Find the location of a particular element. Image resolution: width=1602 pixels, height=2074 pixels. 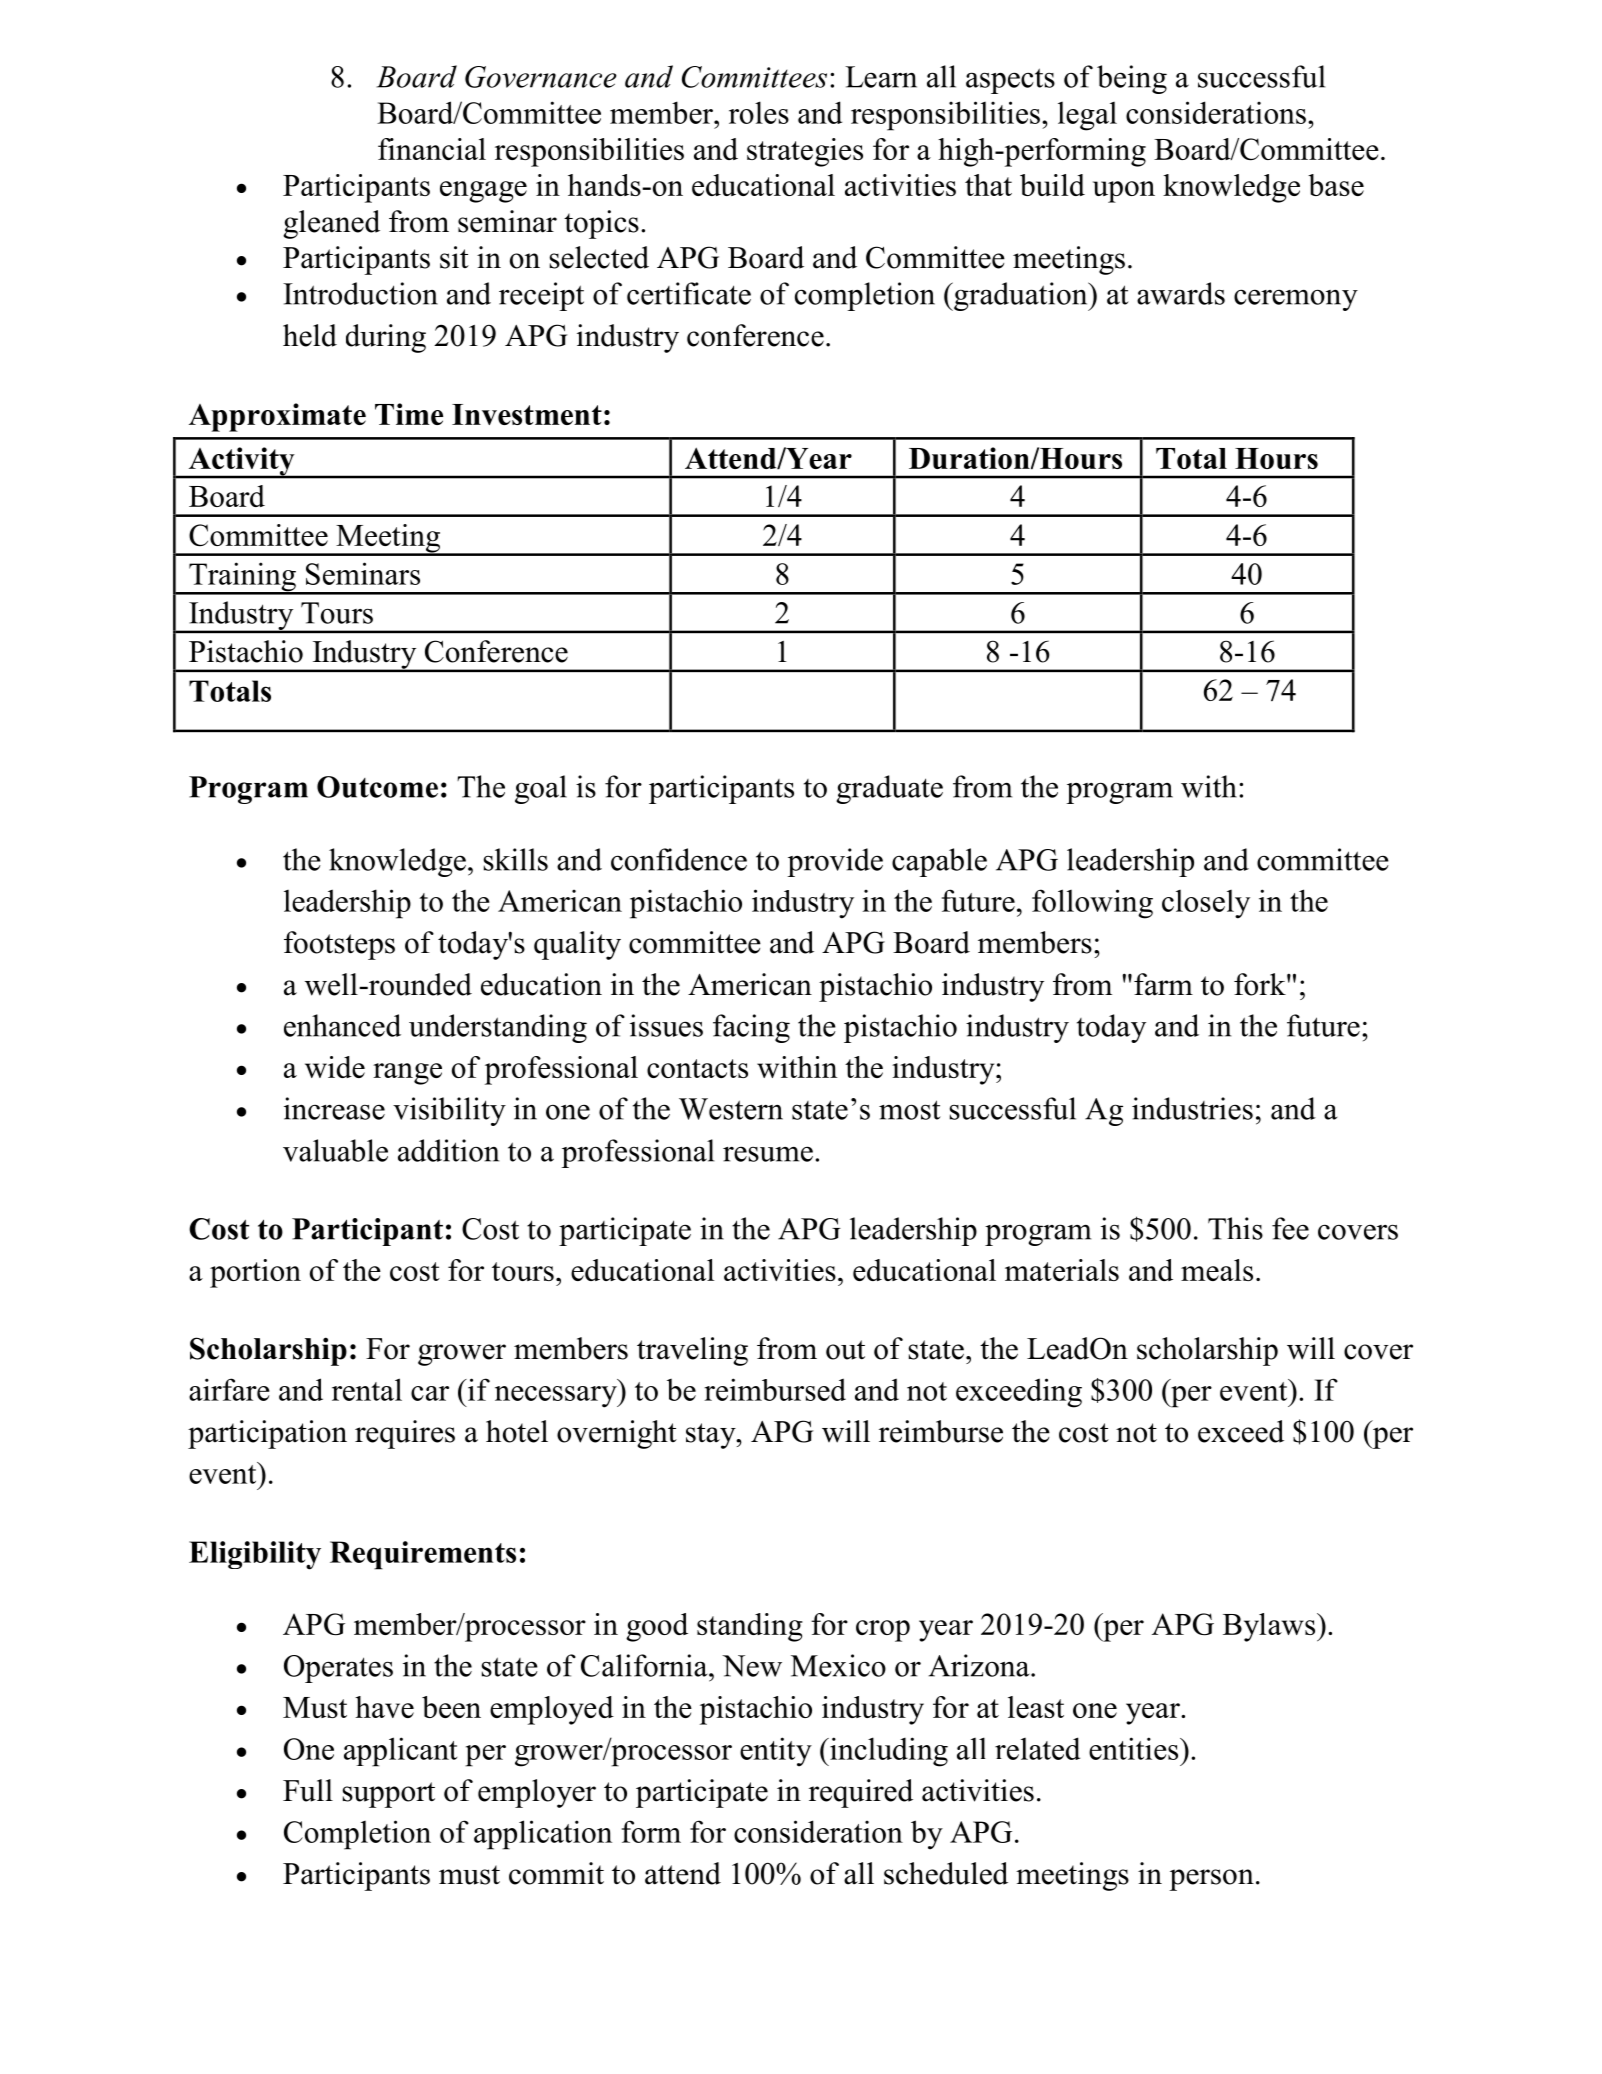

being is located at coordinates (1132, 79).
